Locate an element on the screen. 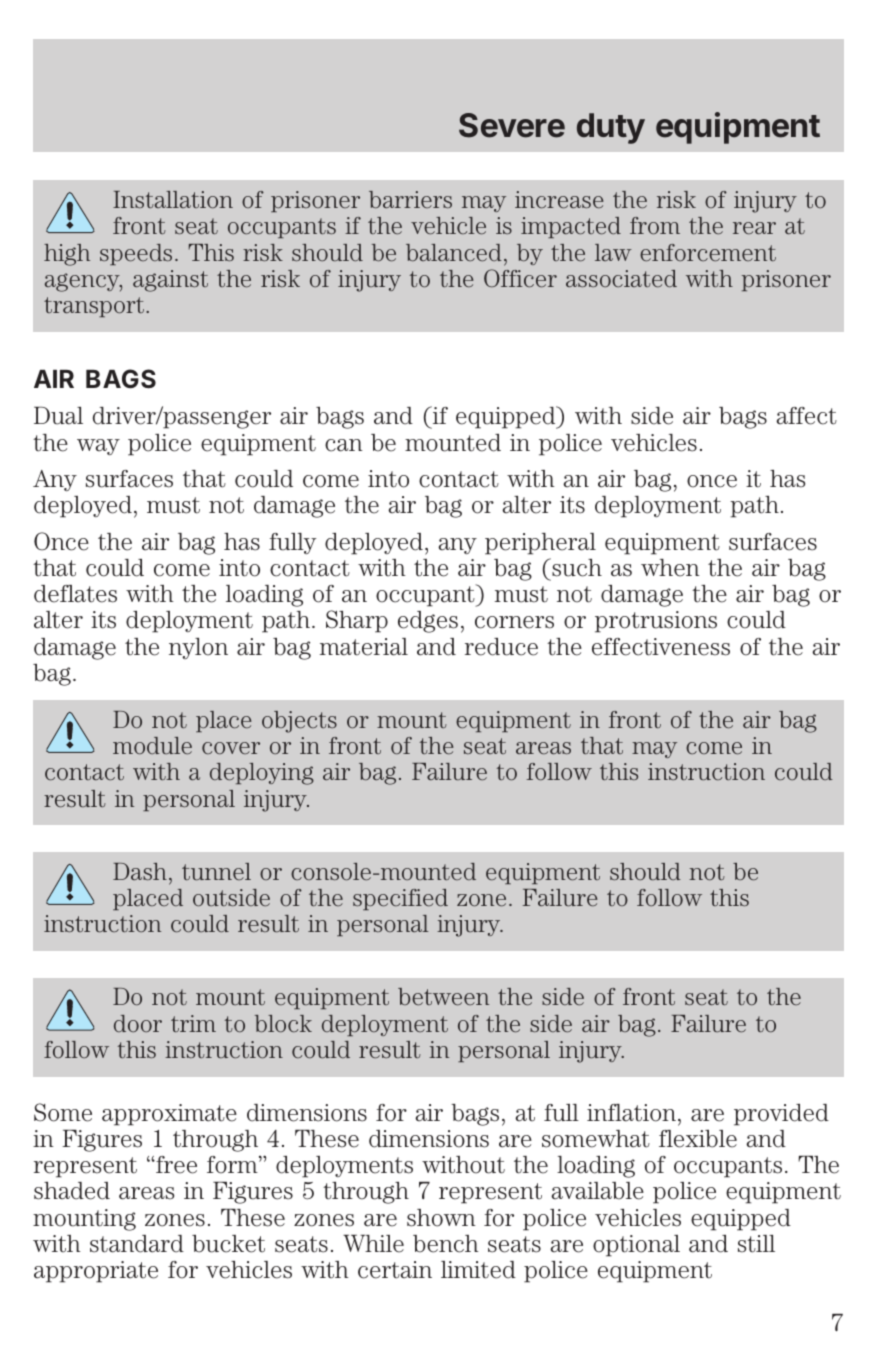 The image size is (875, 1372). way is located at coordinates (98, 447).
